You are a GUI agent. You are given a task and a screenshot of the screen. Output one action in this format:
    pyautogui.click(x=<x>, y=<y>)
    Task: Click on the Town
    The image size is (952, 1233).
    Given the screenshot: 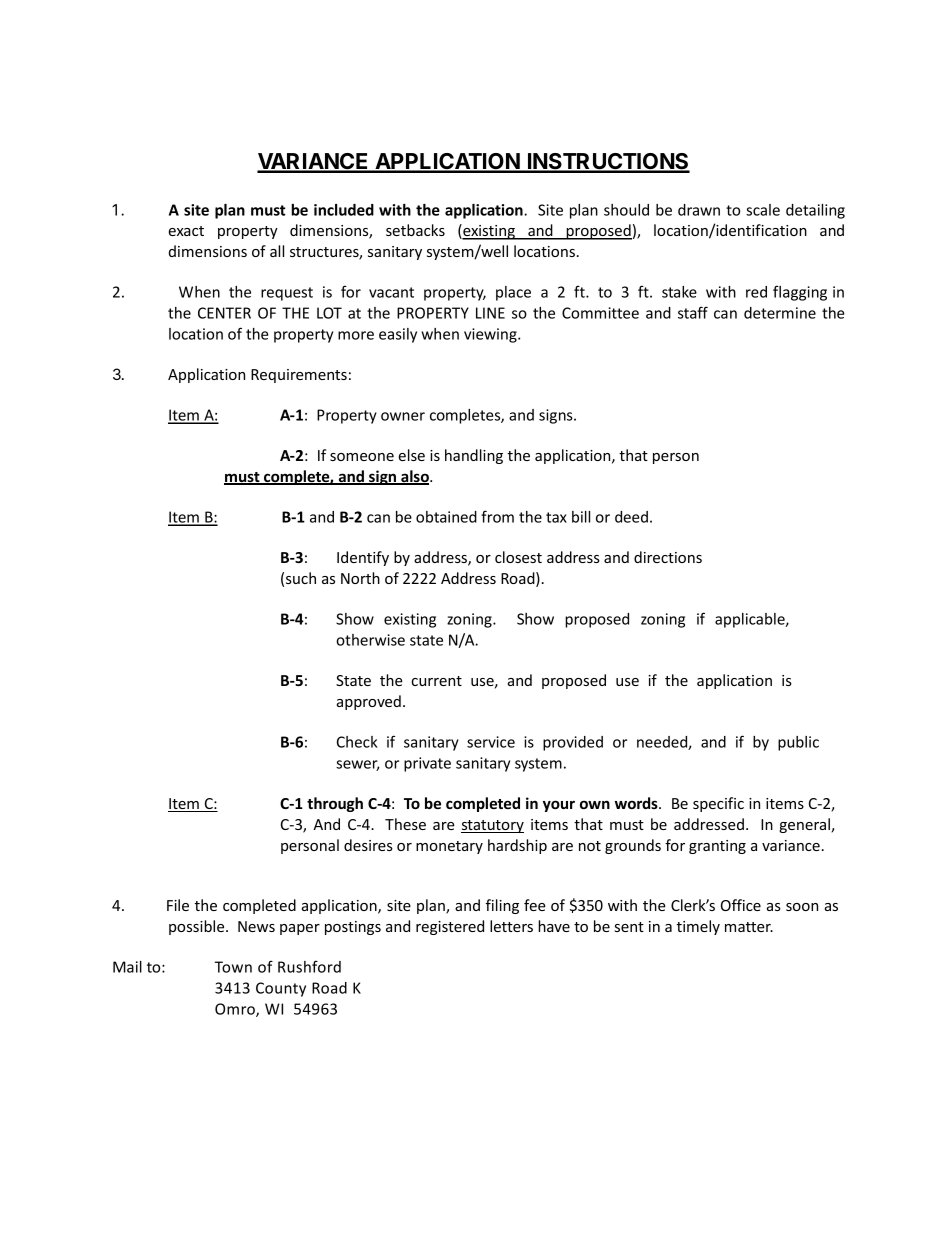 What is the action you would take?
    pyautogui.click(x=233, y=967)
